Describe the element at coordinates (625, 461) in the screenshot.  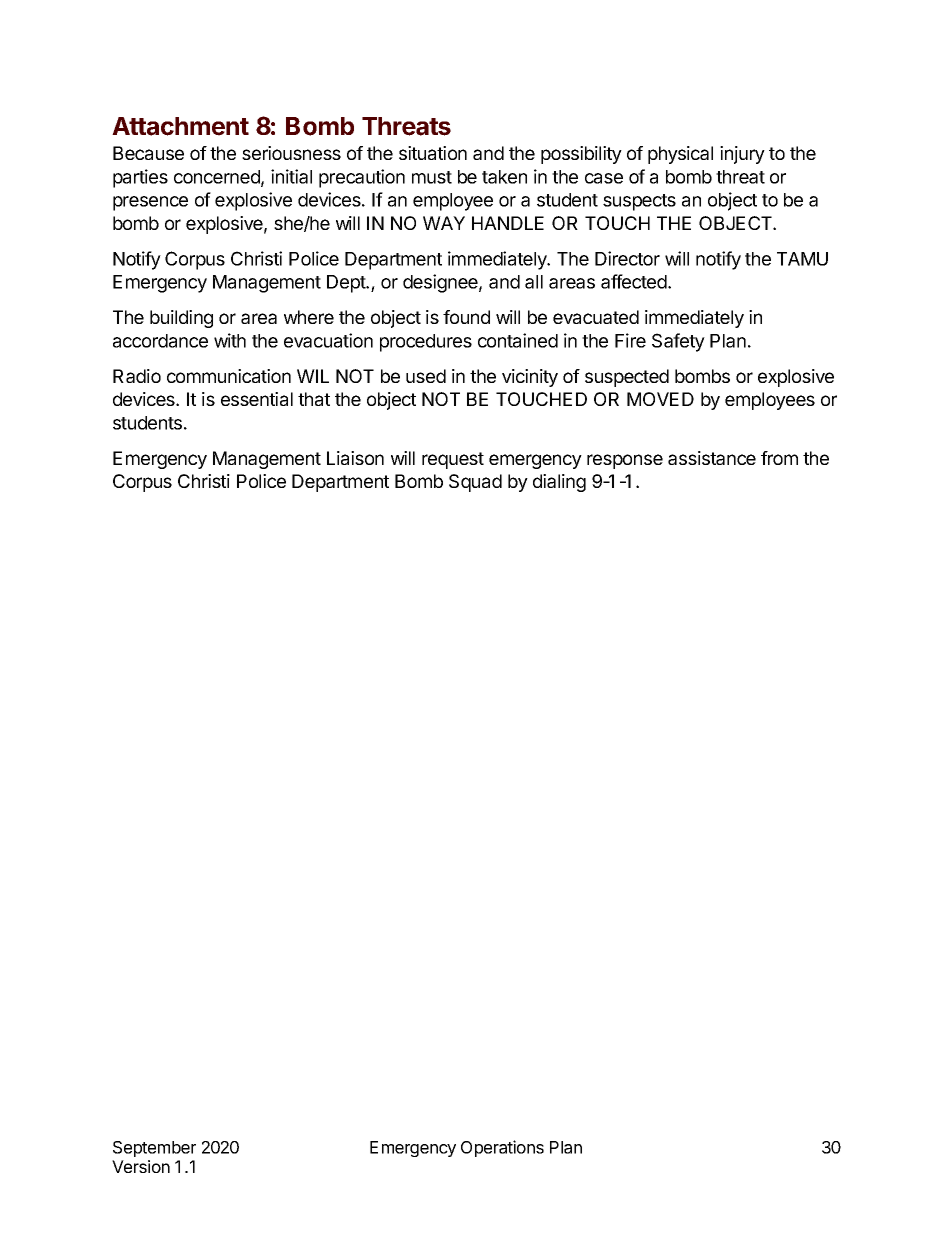
I see `response` at that location.
